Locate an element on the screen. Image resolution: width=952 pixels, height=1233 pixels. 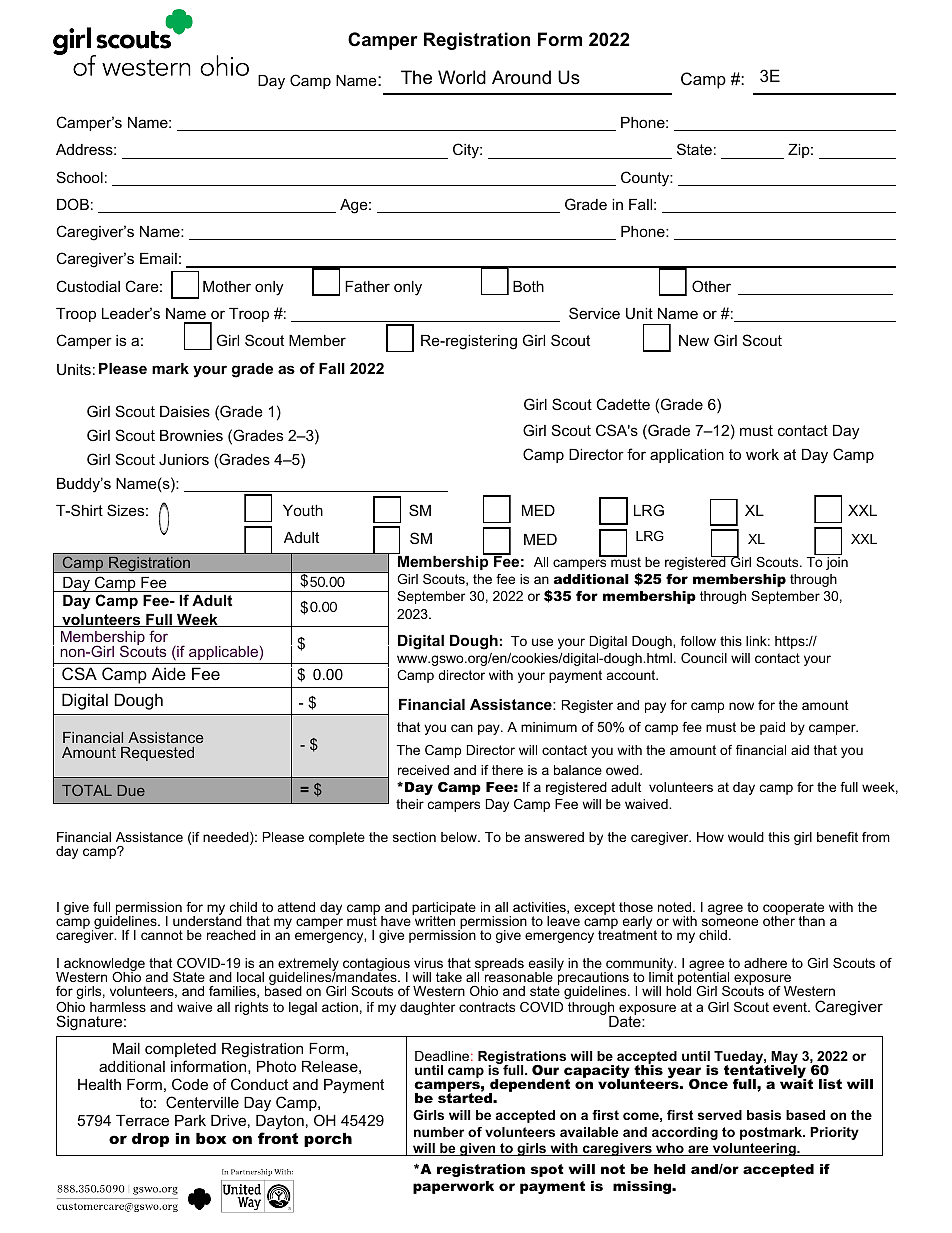
Youth is located at coordinates (303, 510).
